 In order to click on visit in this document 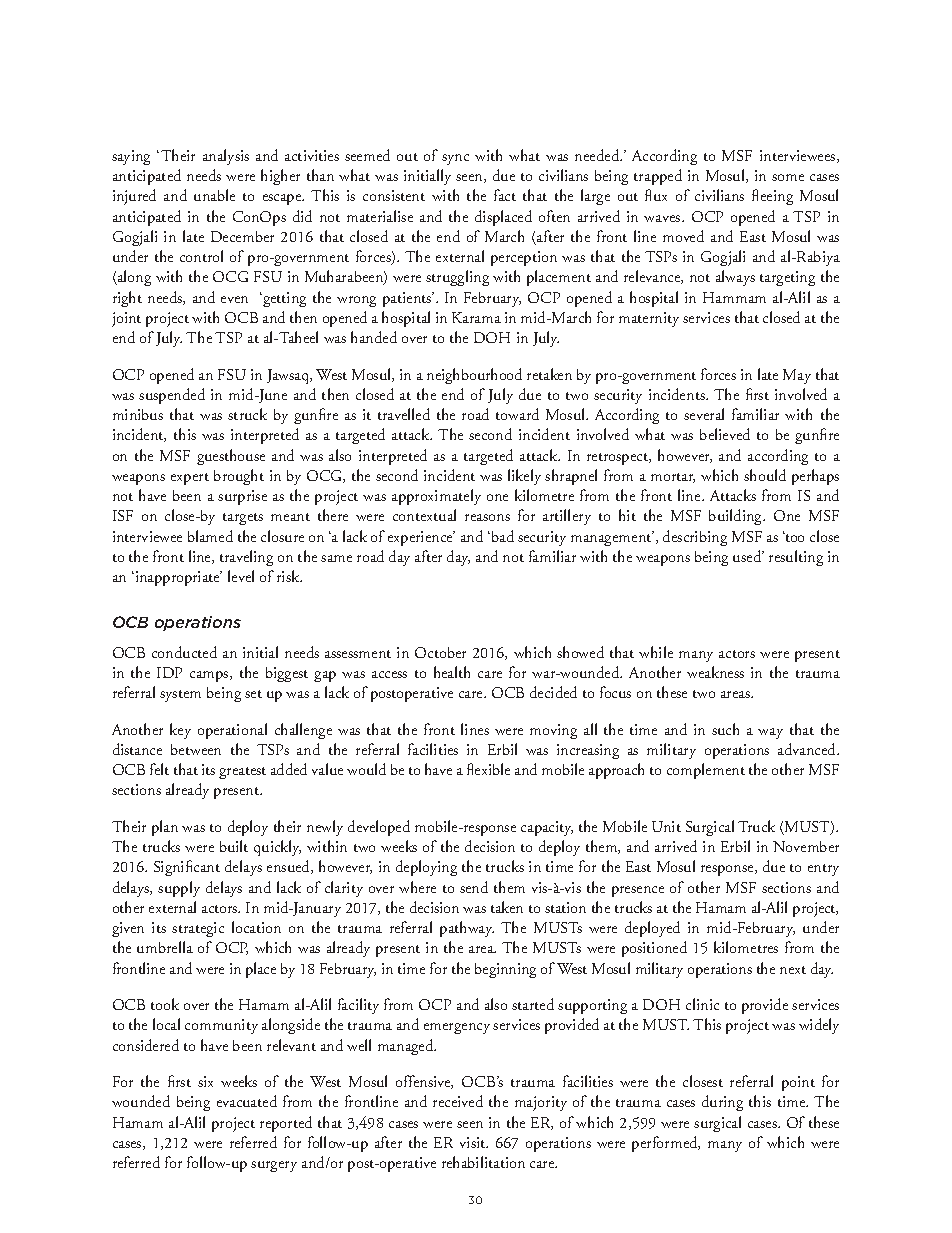, I will do `click(474, 1142)`.
